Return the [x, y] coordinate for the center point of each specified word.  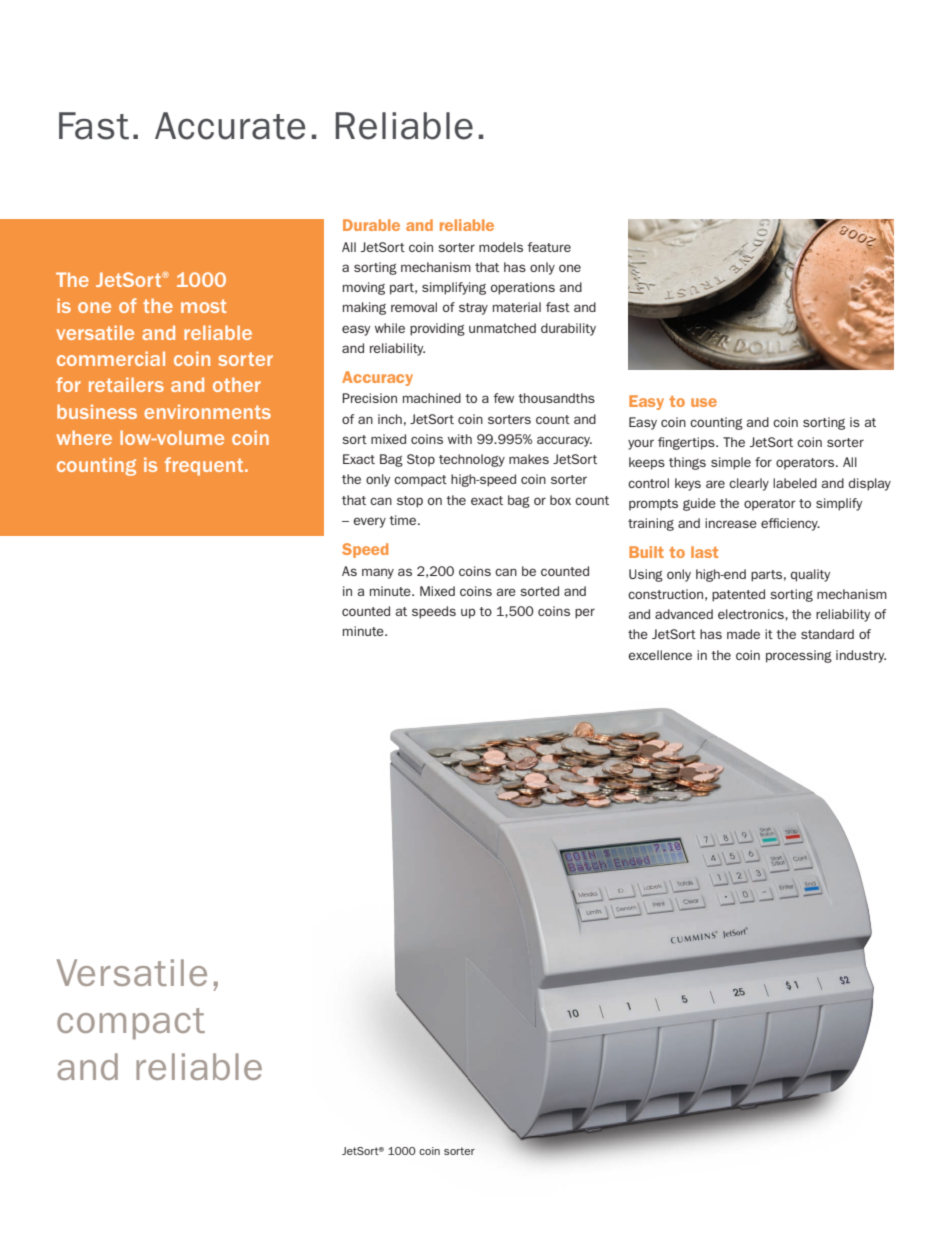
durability [568, 329]
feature [549, 247]
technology [472, 460]
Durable [371, 225]
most [203, 306]
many [378, 573]
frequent [205, 466]
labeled [795, 483]
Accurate [230, 126]
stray [473, 309]
